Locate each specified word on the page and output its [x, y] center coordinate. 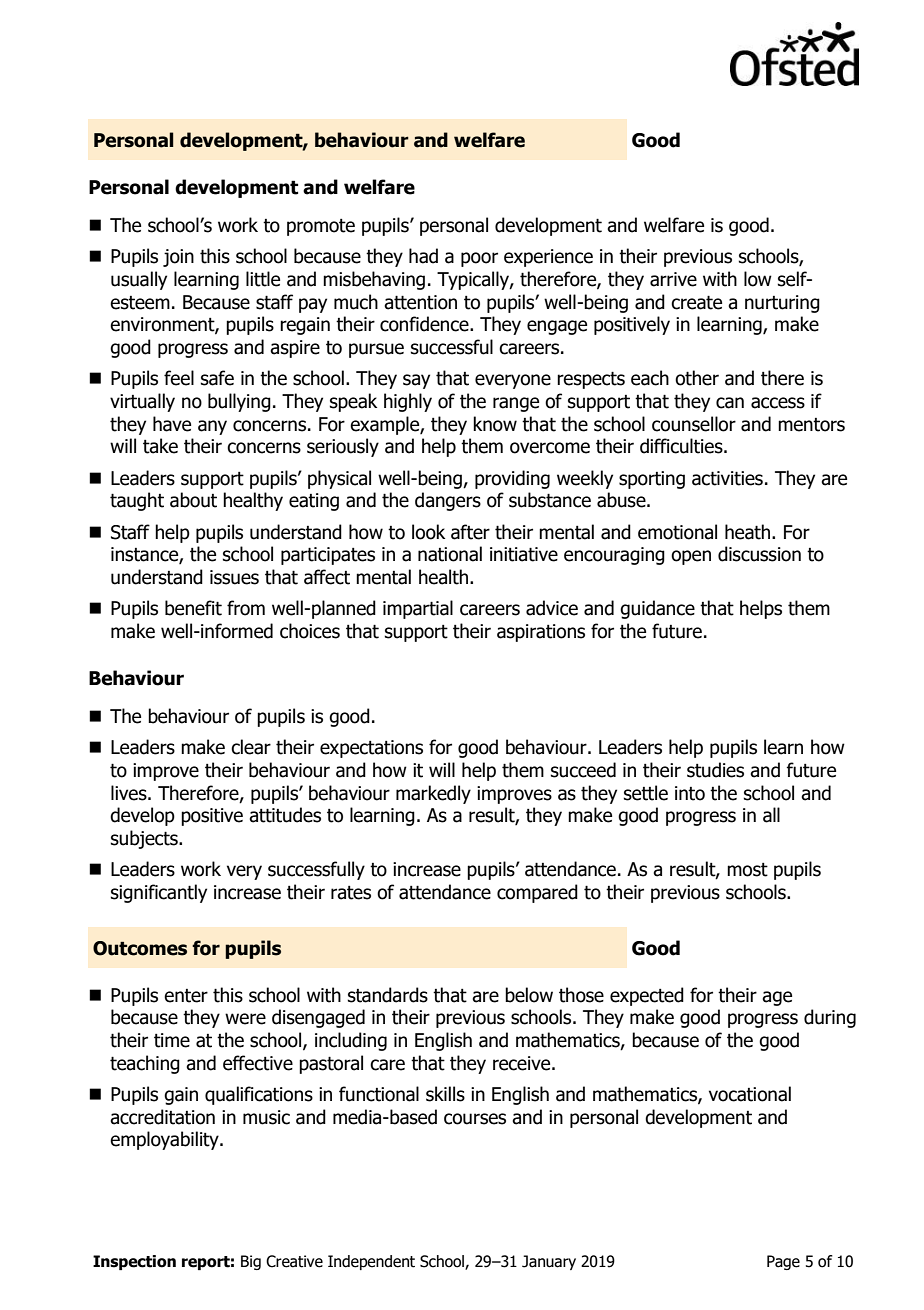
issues [234, 577]
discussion [759, 554]
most [747, 870]
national [450, 554]
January [549, 1262]
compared [537, 893]
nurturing [782, 304]
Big [251, 1262]
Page [783, 1262]
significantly [159, 893]
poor [479, 259]
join [178, 258]
